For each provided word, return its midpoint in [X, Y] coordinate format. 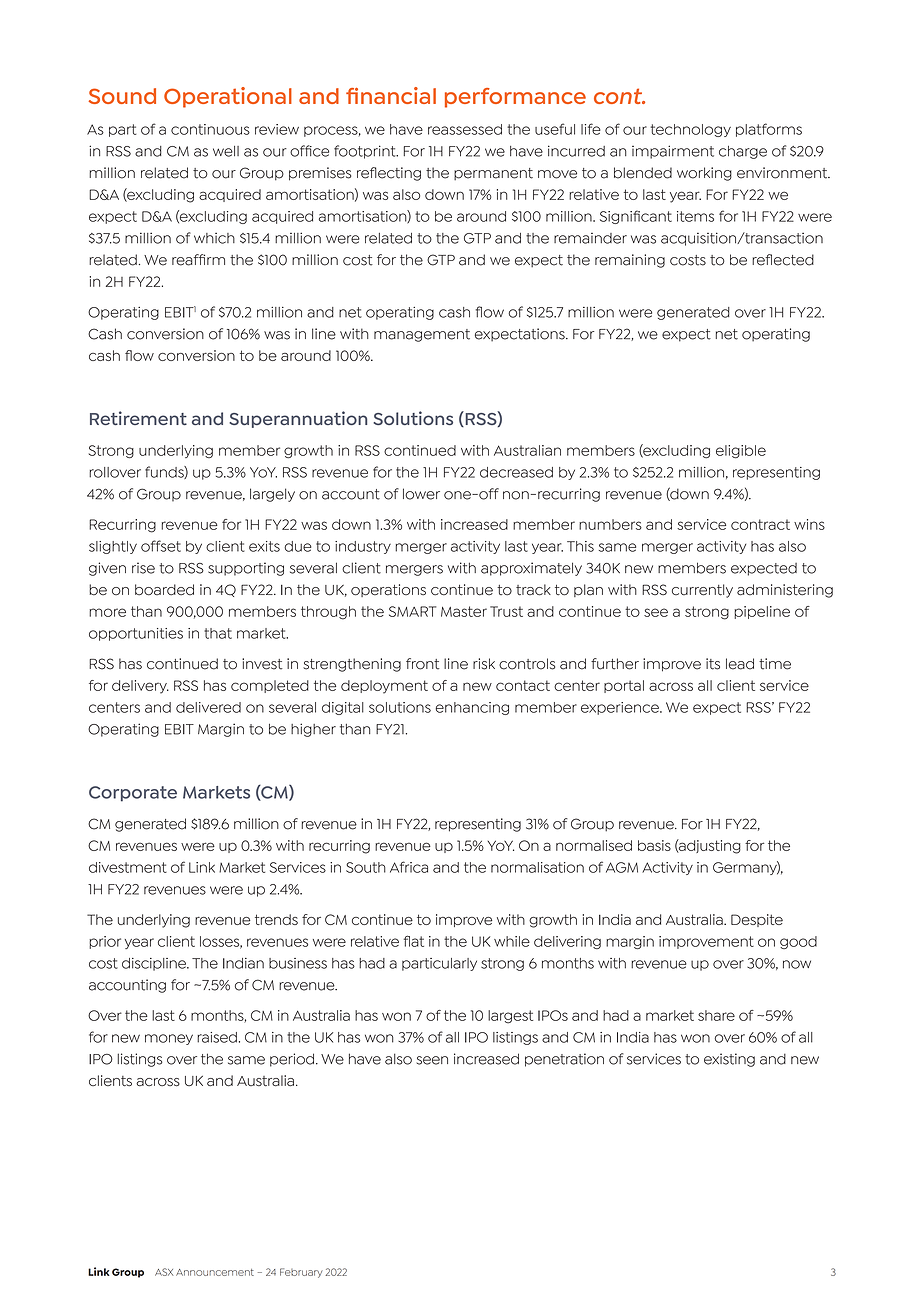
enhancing [472, 708]
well [226, 151]
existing [729, 1060]
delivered [208, 707]
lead [740, 664]
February [301, 1273]
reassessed [465, 129]
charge [743, 152]
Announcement [215, 1272]
